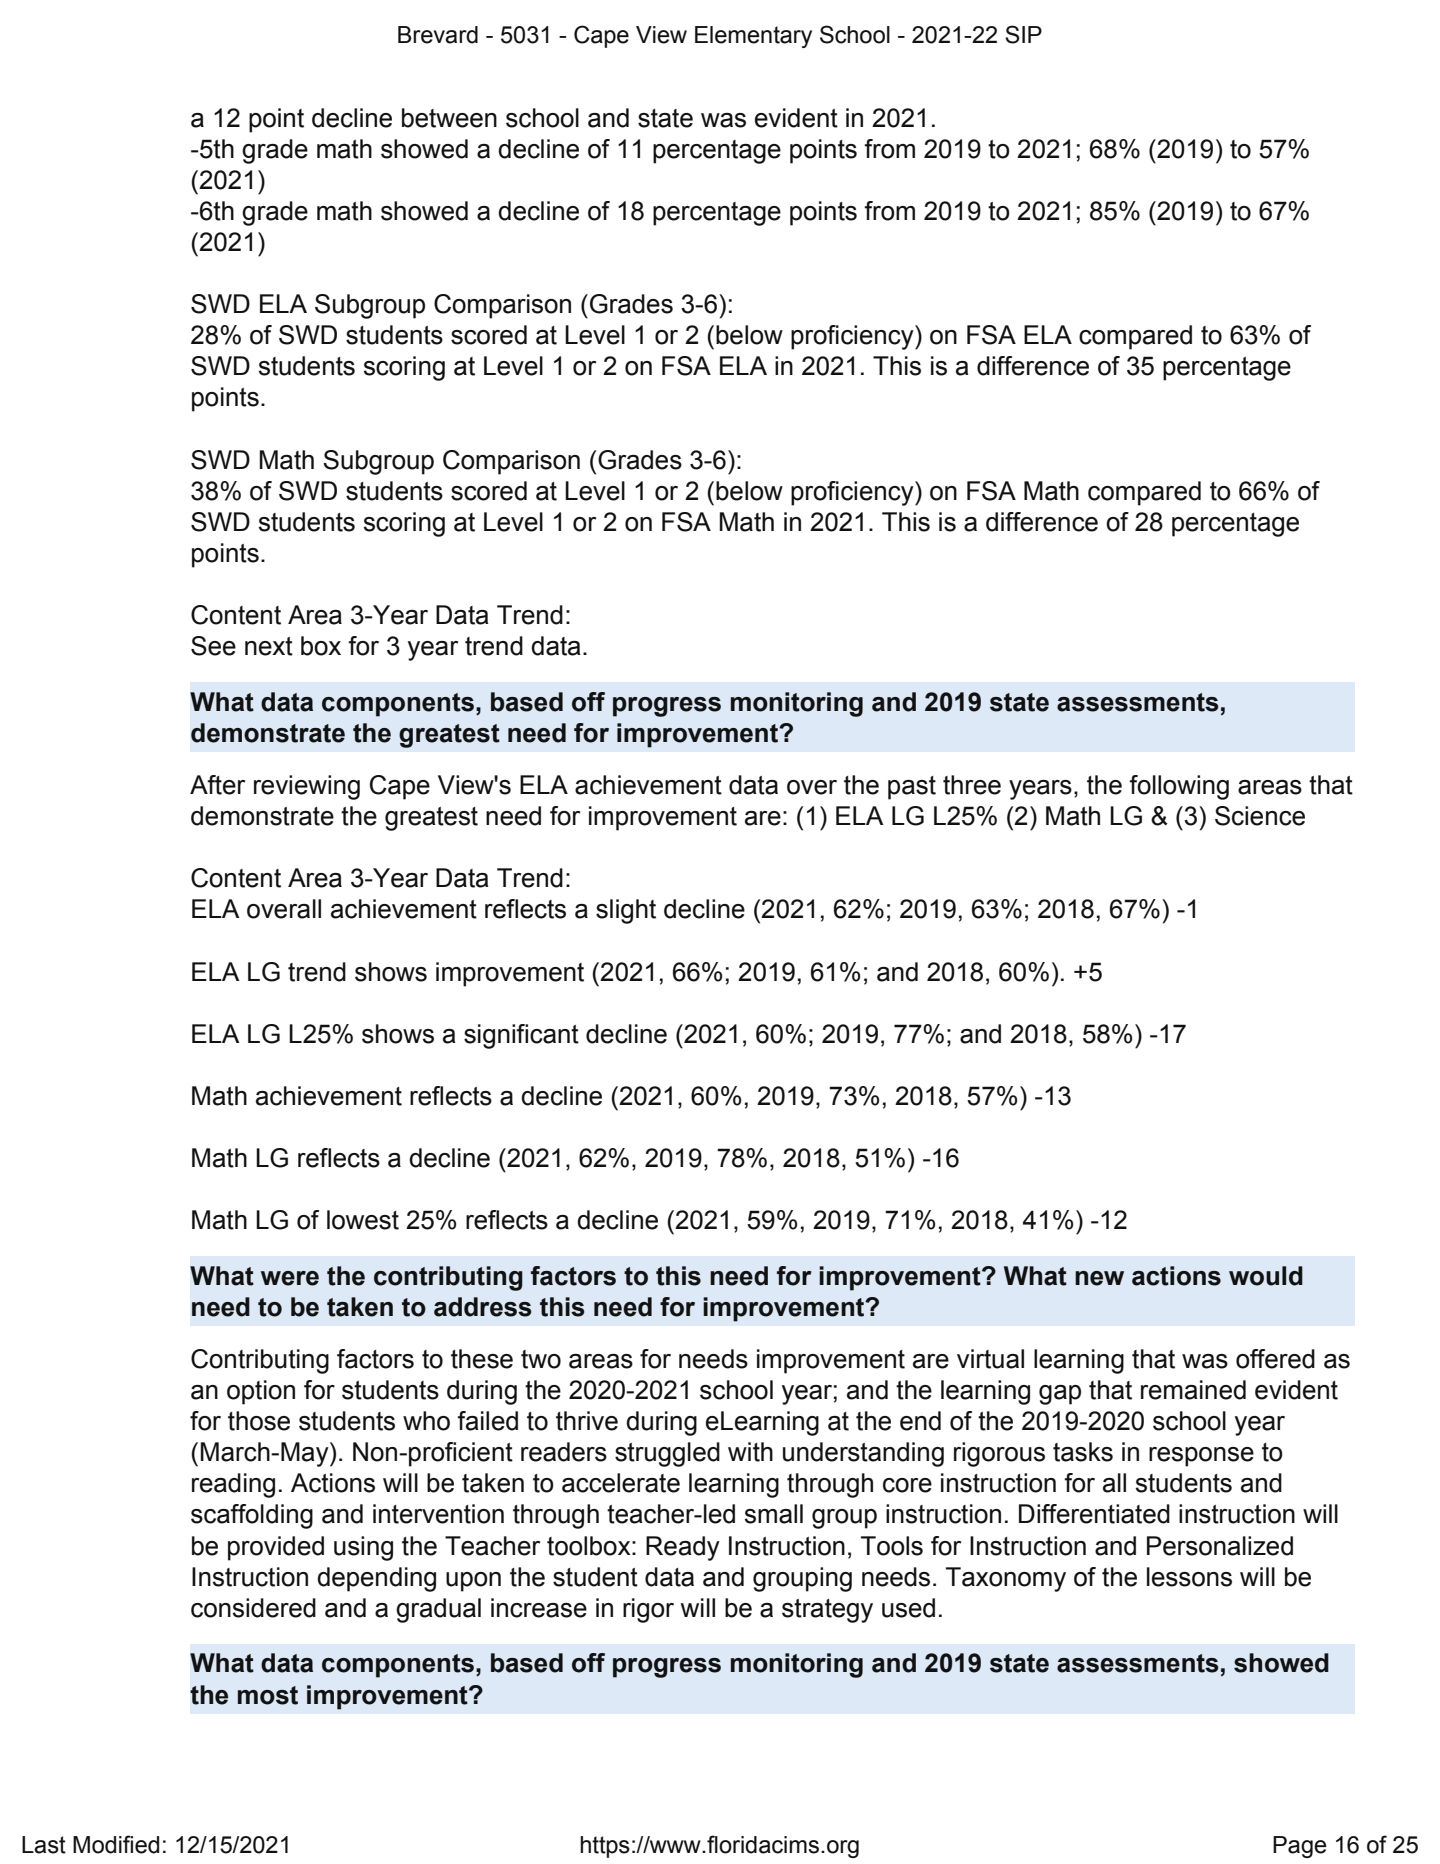 The width and height of the document is (1440, 1864). Describe the element at coordinates (753, 37) in the document. I see `Elementary` at that location.
